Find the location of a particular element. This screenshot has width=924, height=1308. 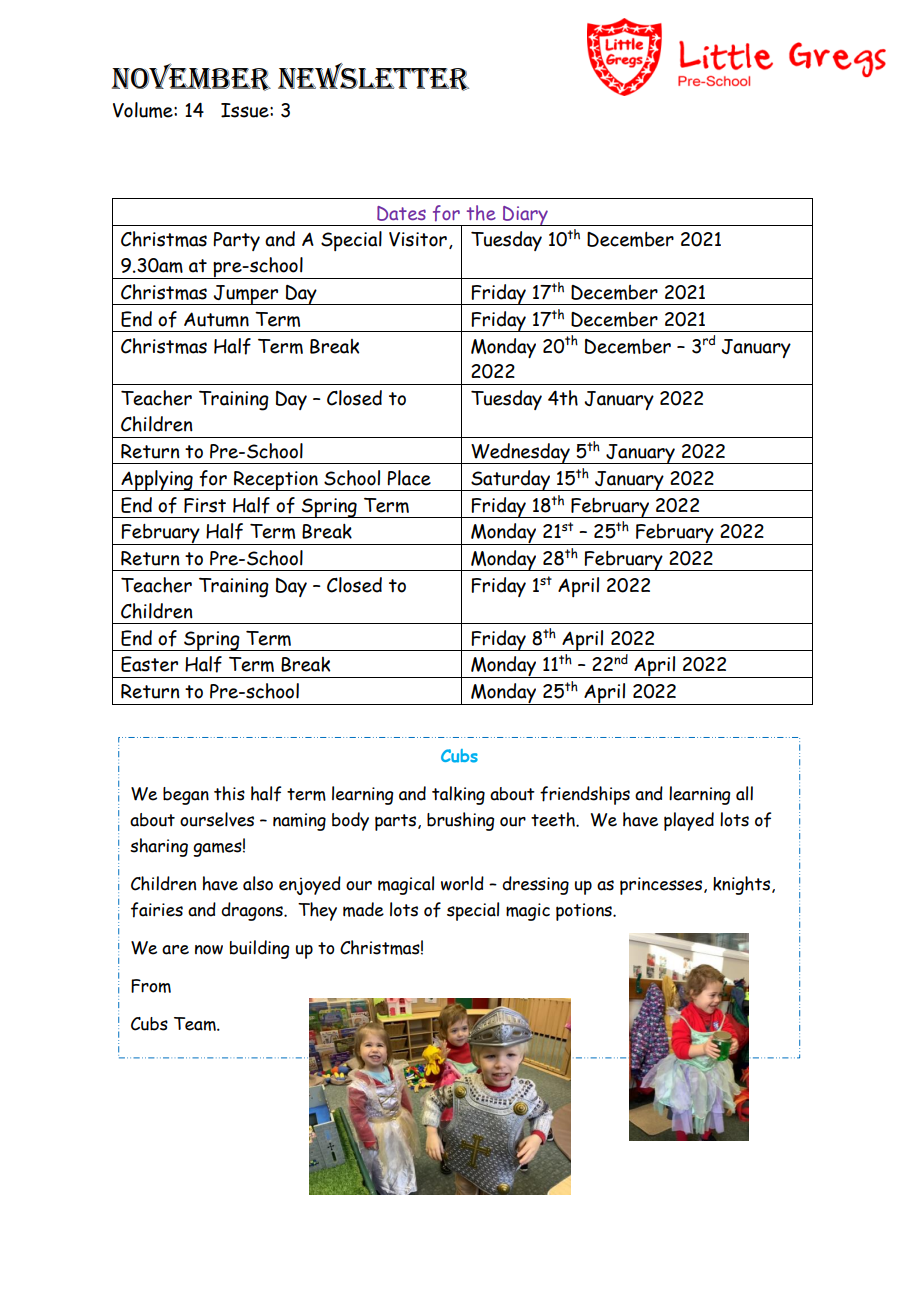

NEWSLETTER is located at coordinates (373, 77).
